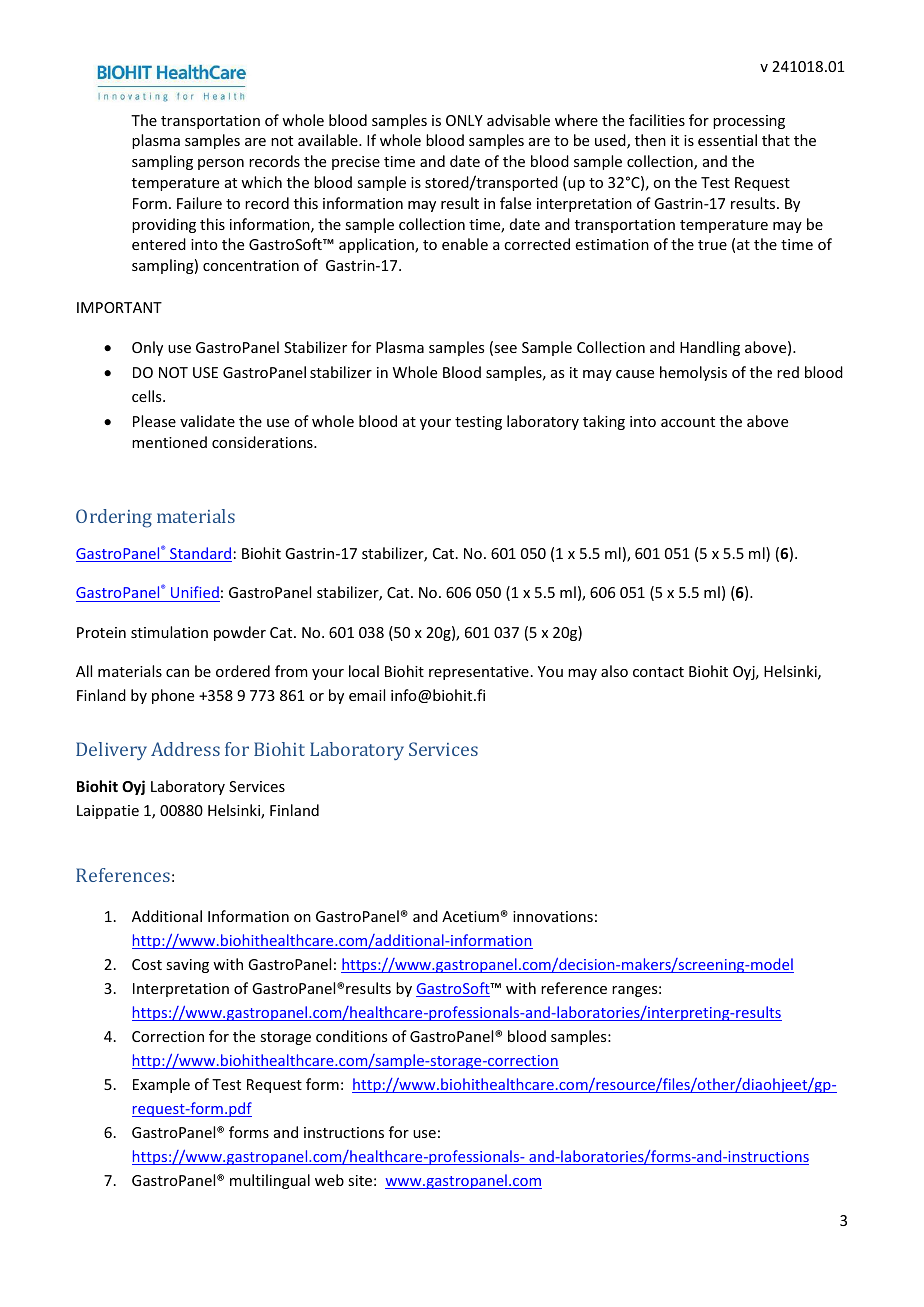 Image resolution: width=924 pixels, height=1307 pixels. I want to click on precise, so click(356, 163).
